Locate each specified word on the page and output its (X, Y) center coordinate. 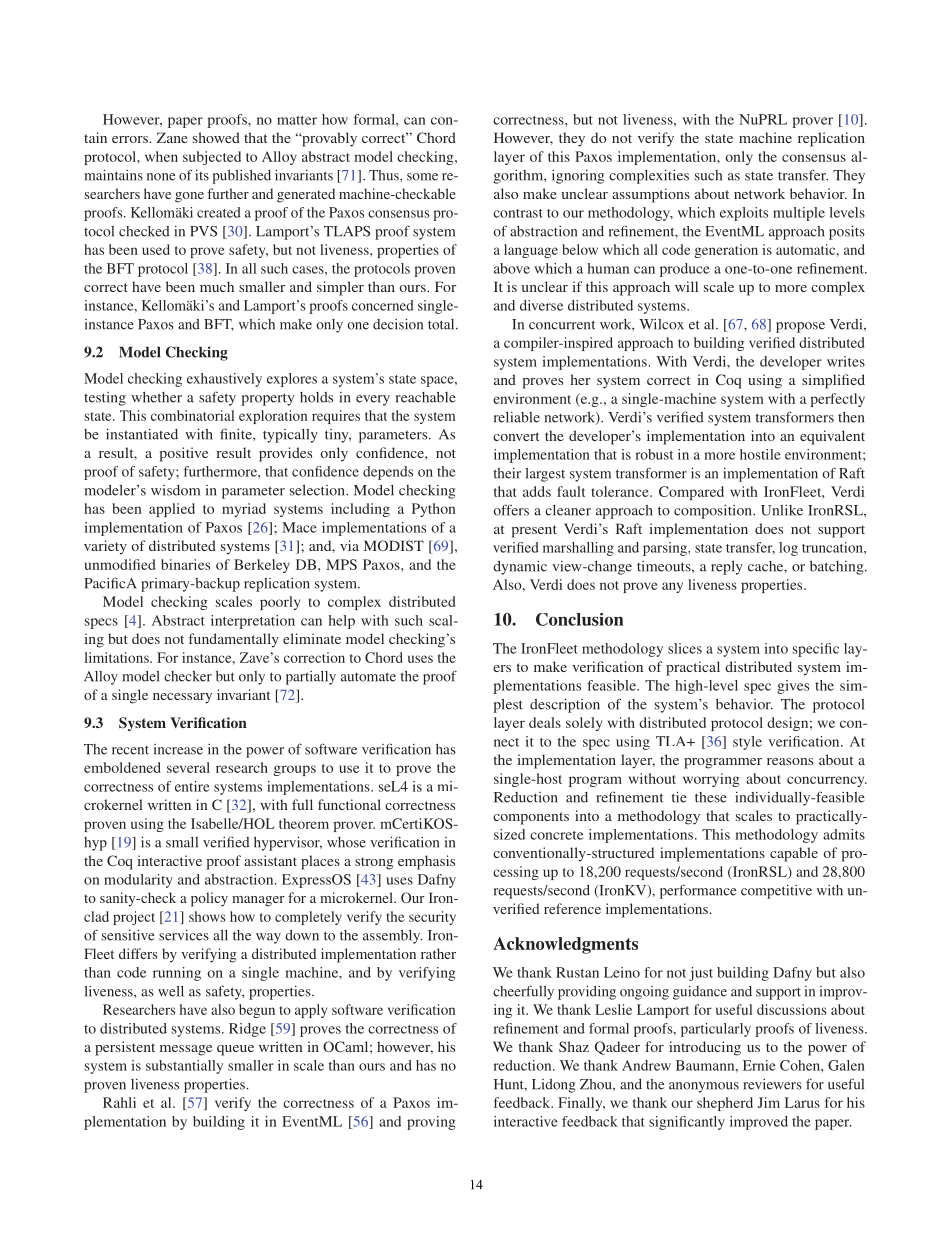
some (422, 177)
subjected (212, 158)
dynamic (520, 568)
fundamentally (234, 640)
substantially (184, 1067)
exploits (744, 214)
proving (431, 1123)
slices (685, 648)
